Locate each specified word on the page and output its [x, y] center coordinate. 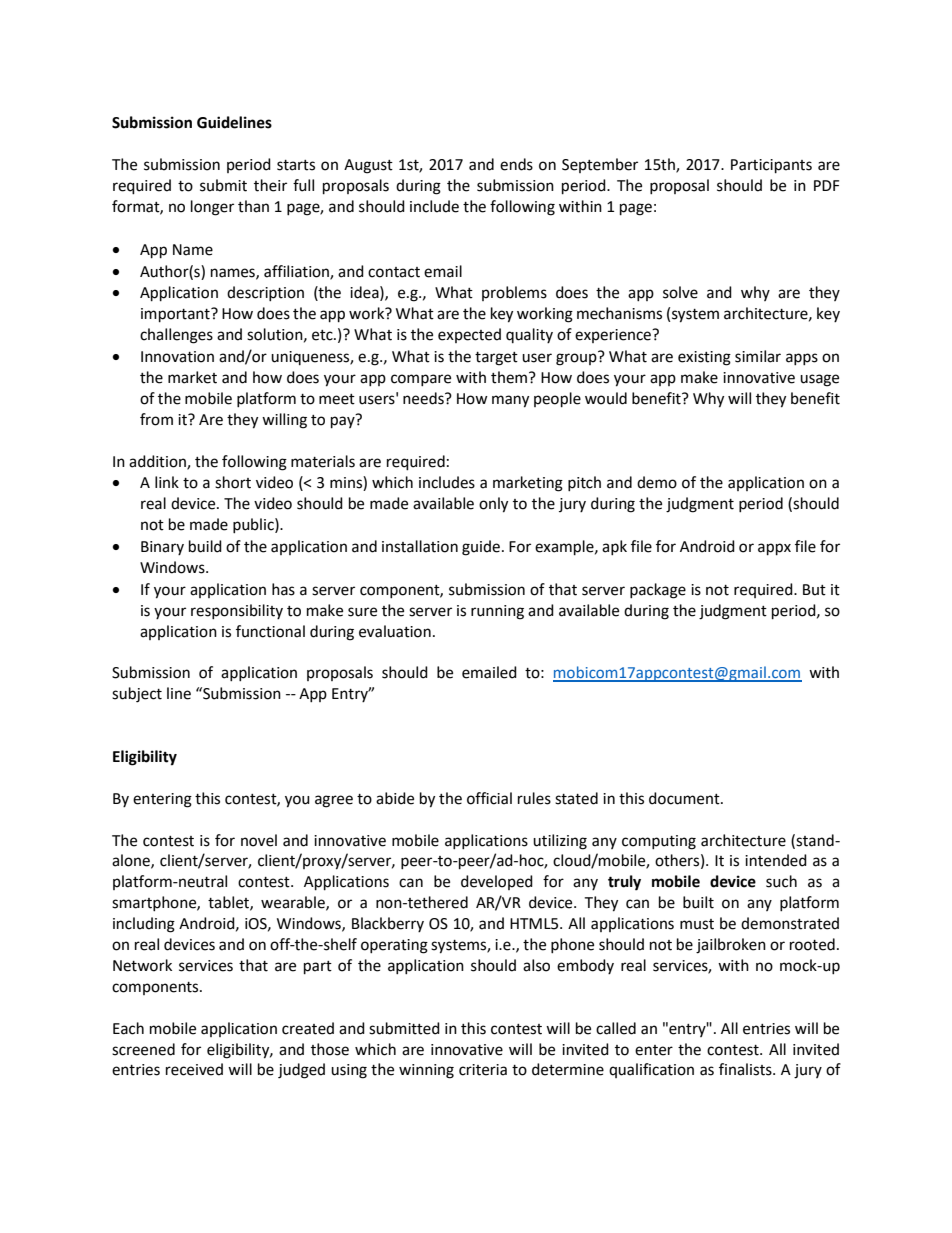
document [685, 798]
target [496, 359]
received [194, 1069]
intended [776, 860]
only [493, 505]
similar [758, 356]
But [814, 590]
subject [137, 695]
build [205, 546]
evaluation [395, 631]
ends [516, 164]
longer [212, 208]
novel [259, 840]
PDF [826, 185]
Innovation [177, 357]
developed [497, 882]
